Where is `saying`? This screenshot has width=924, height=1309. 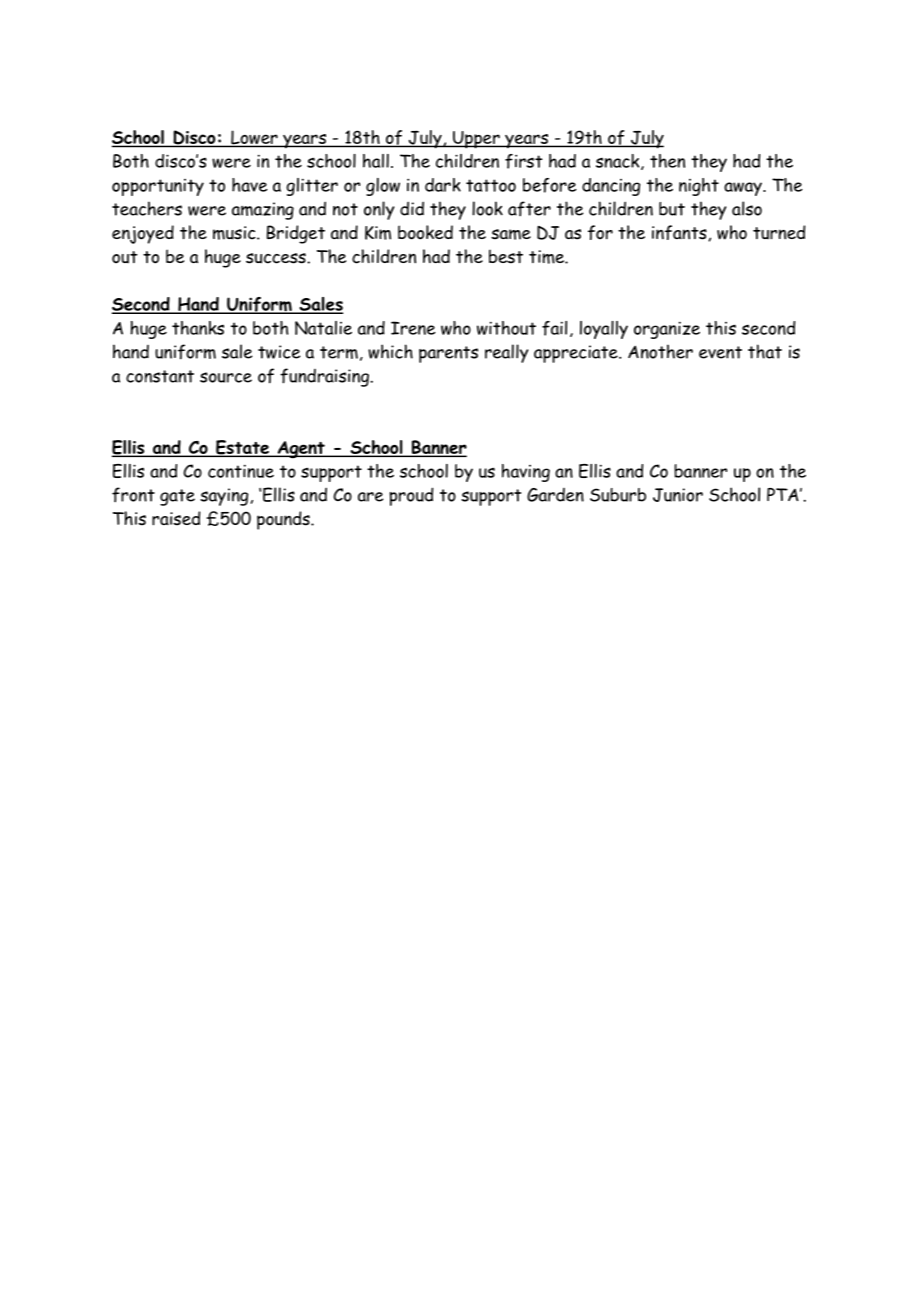
saying is located at coordinates (224, 497).
